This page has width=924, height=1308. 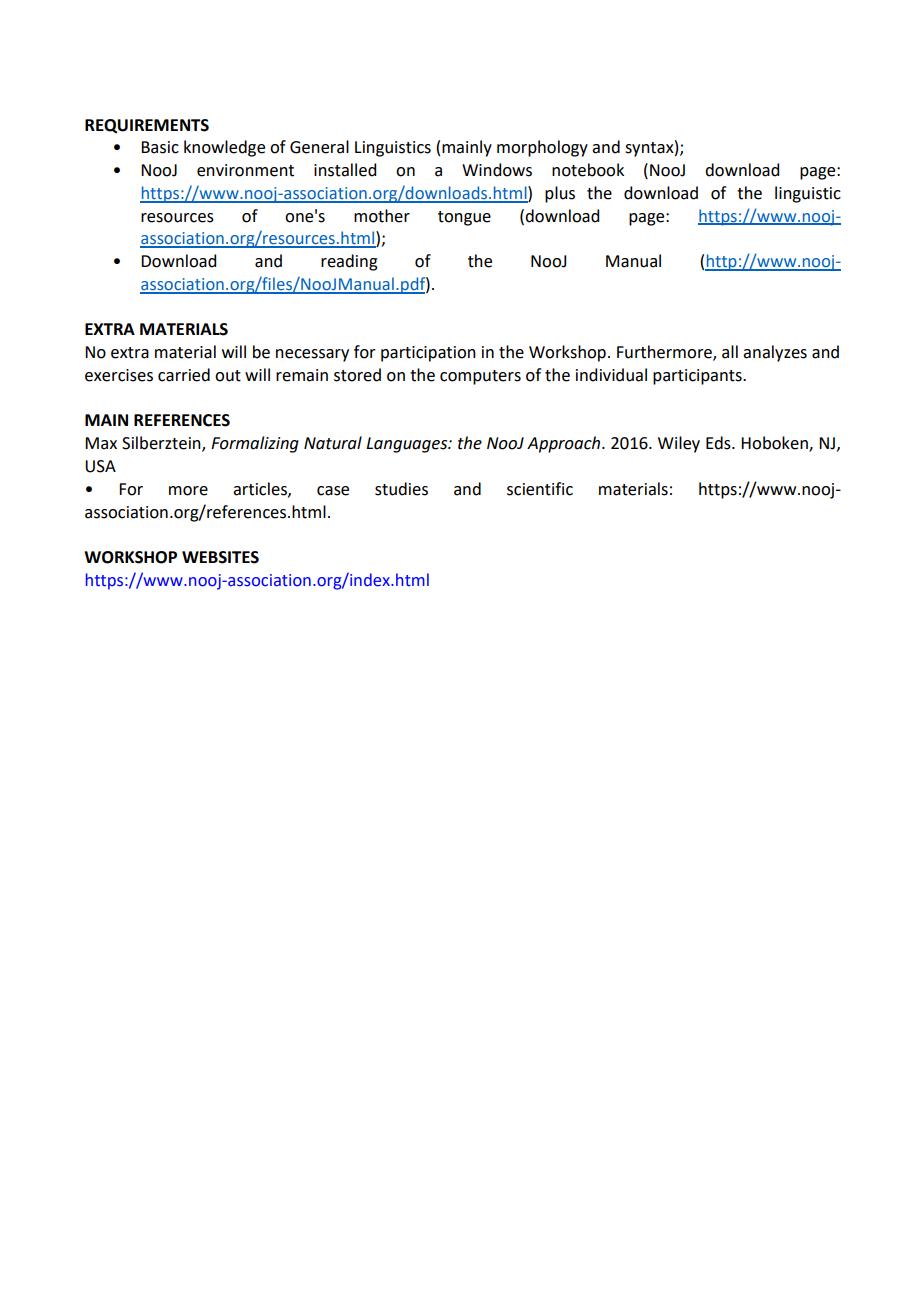 What do you see at coordinates (464, 218) in the page?
I see `tongue` at bounding box center [464, 218].
